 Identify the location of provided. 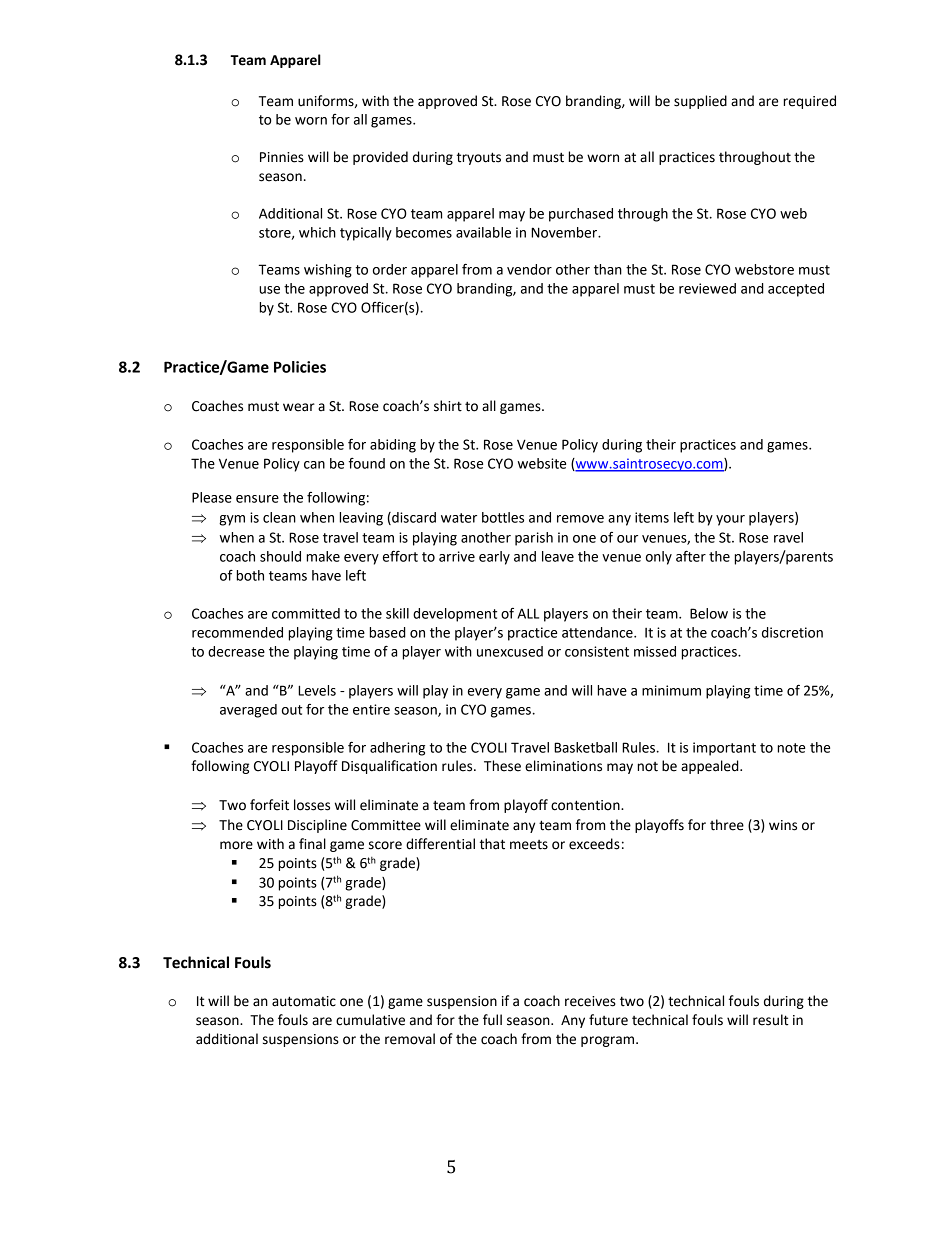
(380, 158).
